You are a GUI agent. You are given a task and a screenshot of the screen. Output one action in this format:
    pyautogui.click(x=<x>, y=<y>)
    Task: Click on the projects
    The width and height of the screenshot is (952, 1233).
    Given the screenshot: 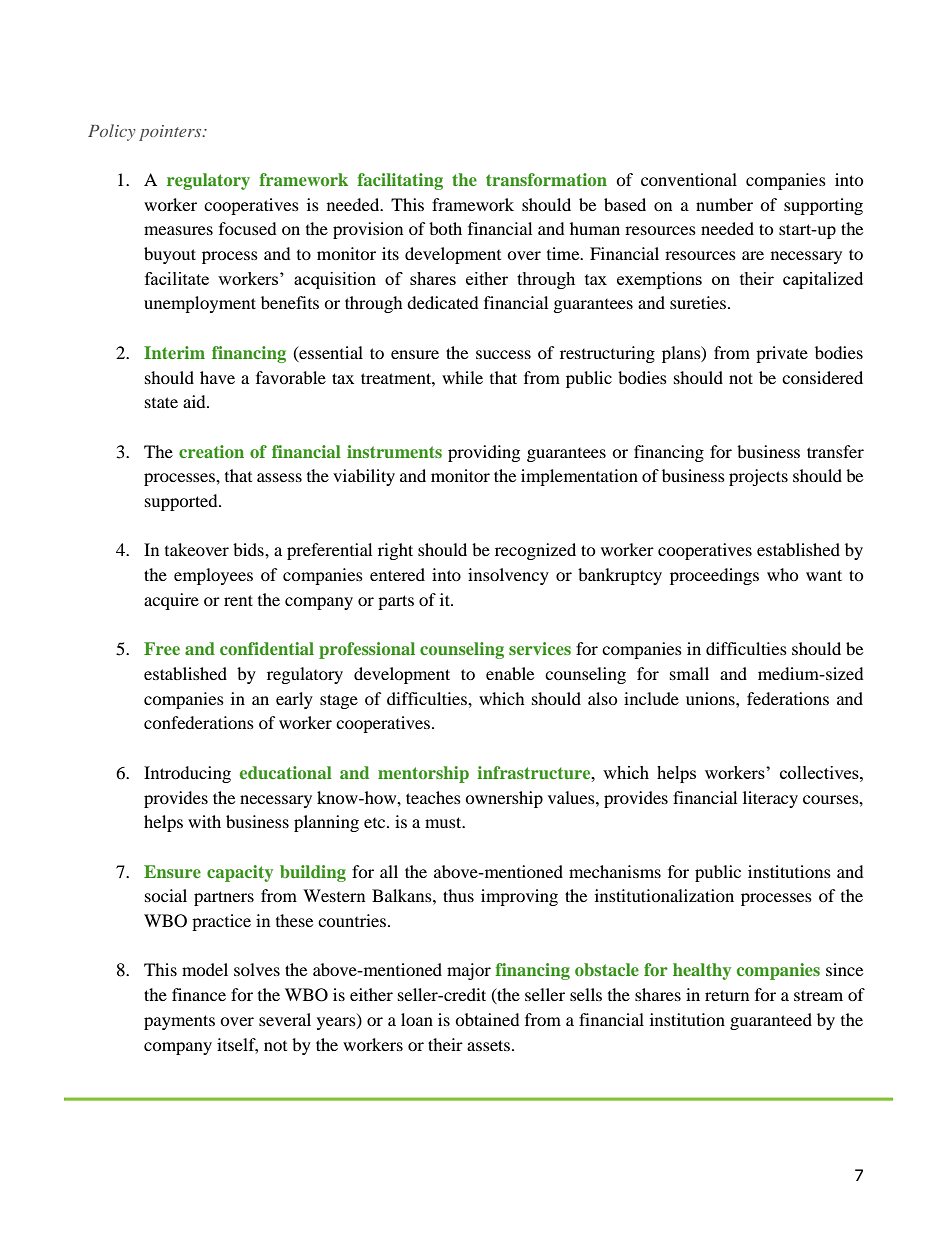 What is the action you would take?
    pyautogui.click(x=758, y=477)
